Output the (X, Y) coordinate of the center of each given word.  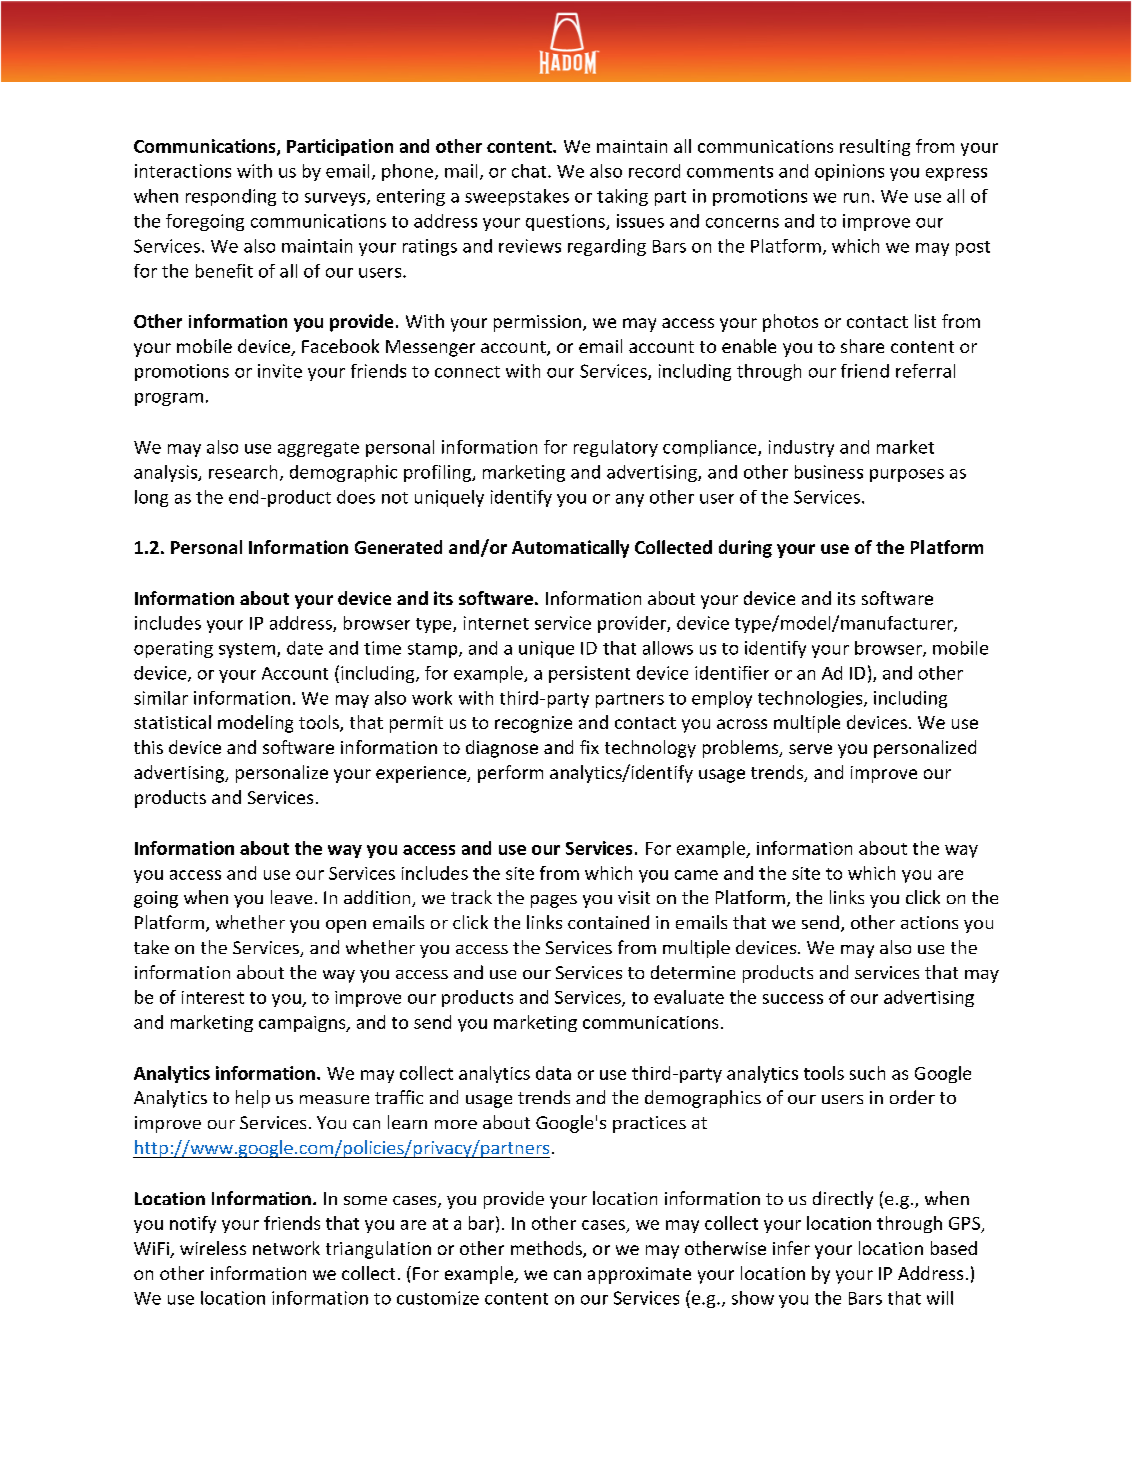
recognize (533, 724)
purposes (907, 475)
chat (530, 171)
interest (213, 997)
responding (231, 197)
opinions (849, 172)
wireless (213, 1248)
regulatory (616, 448)
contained (608, 922)
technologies (811, 699)
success (793, 999)
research (243, 472)
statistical (172, 722)
